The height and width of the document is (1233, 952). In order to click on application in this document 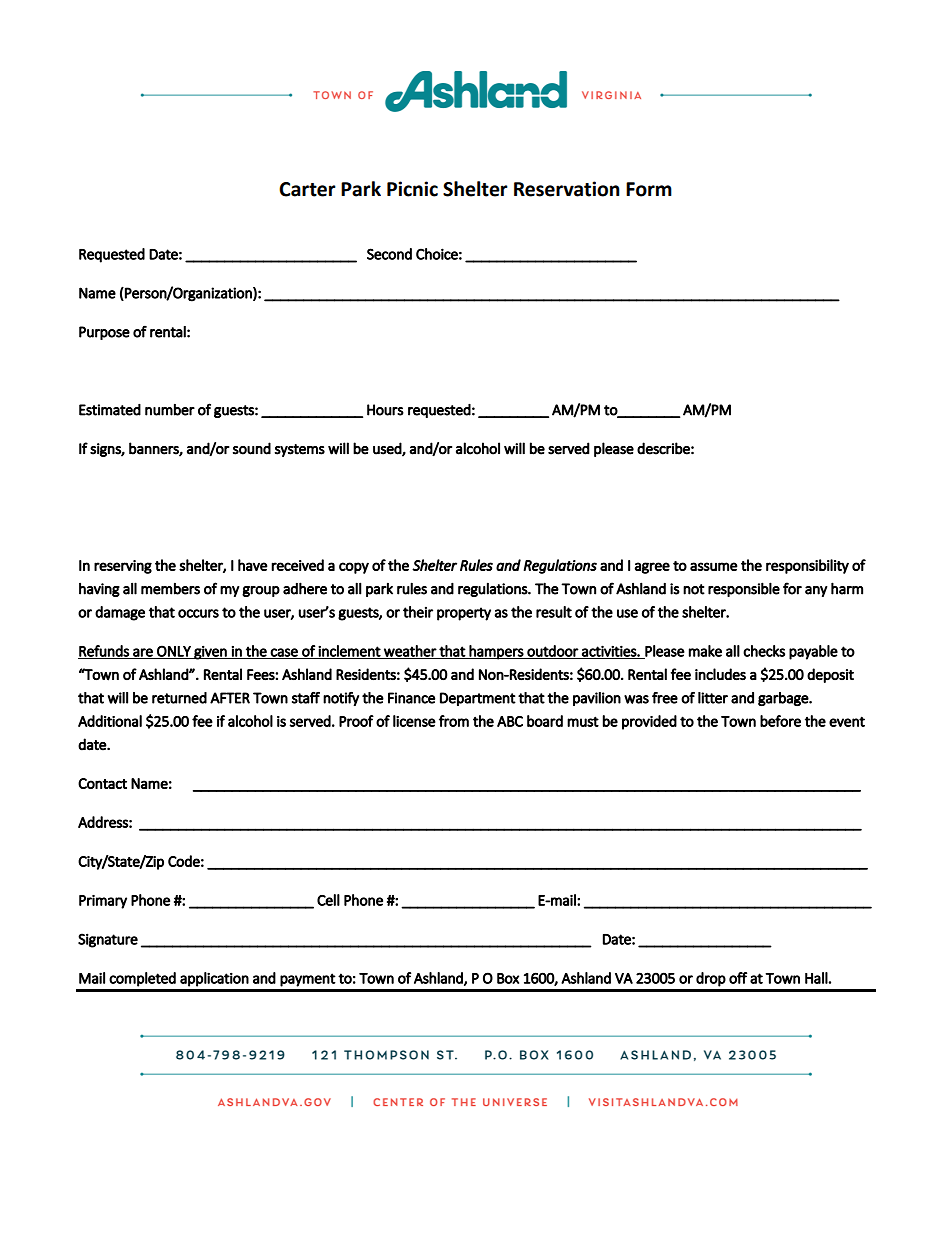, I will do `click(214, 979)`.
